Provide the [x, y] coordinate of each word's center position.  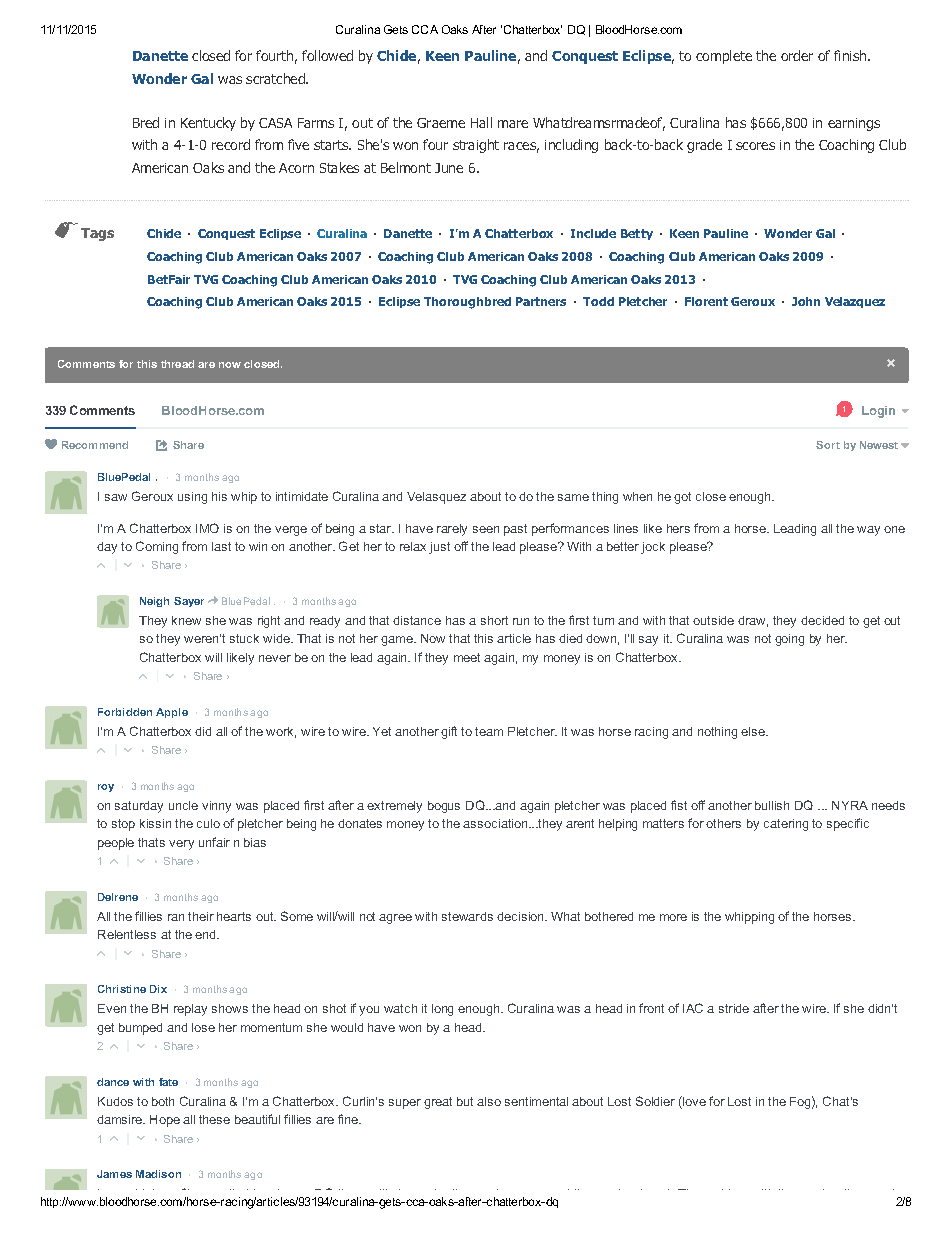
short [494, 620]
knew [186, 620]
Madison [158, 1174]
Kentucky [208, 124]
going [789, 640]
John [806, 301]
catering [786, 825]
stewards [467, 916]
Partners [541, 301]
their [201, 916]
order [797, 55]
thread [177, 364]
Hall [481, 122]
